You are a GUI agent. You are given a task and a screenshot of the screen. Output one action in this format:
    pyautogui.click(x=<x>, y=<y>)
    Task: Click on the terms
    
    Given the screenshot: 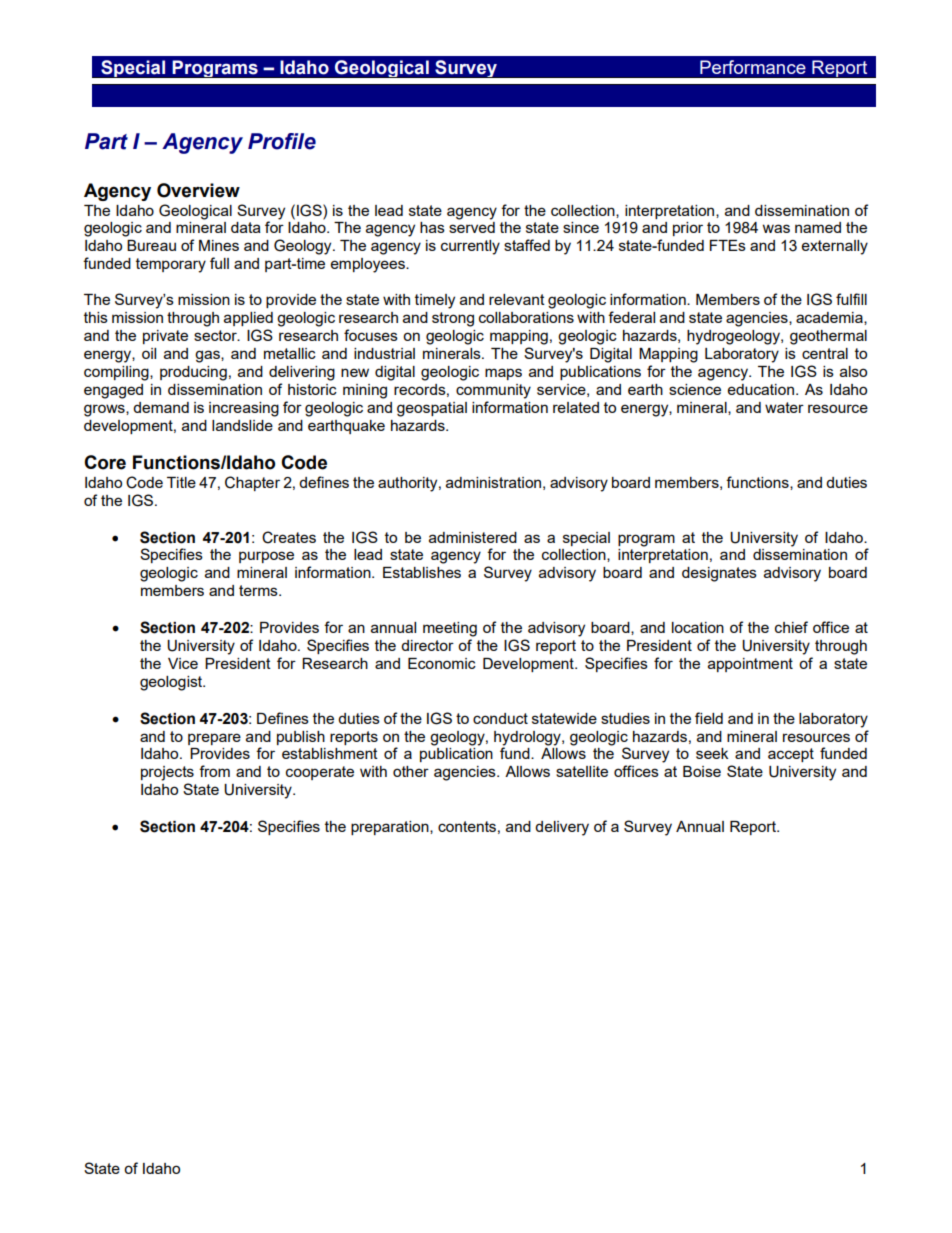 What is the action you would take?
    pyautogui.click(x=259, y=590)
